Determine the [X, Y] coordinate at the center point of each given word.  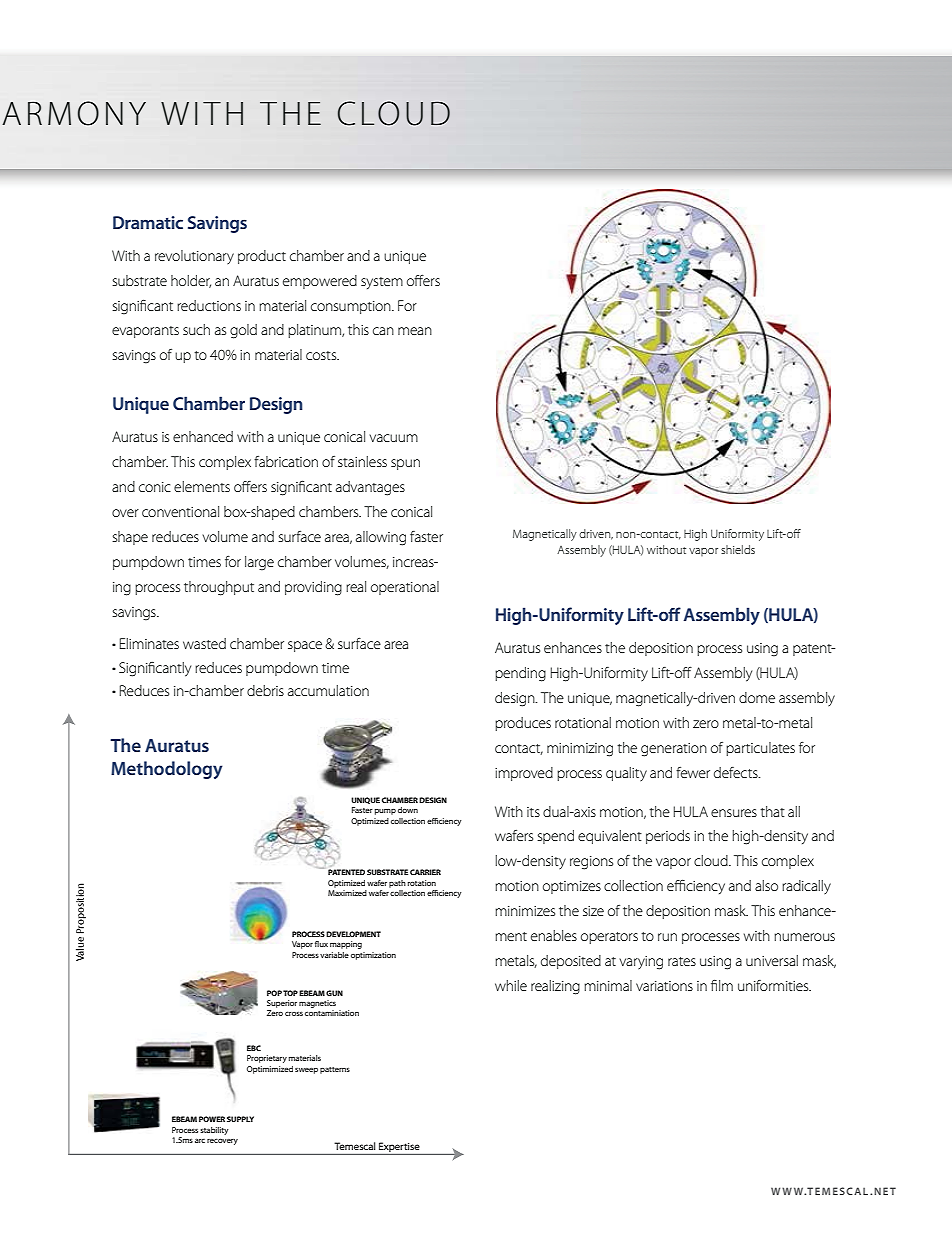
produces [523, 724]
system [382, 283]
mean [415, 331]
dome [757, 697]
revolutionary [194, 257]
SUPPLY [240, 1119]
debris [265, 690]
